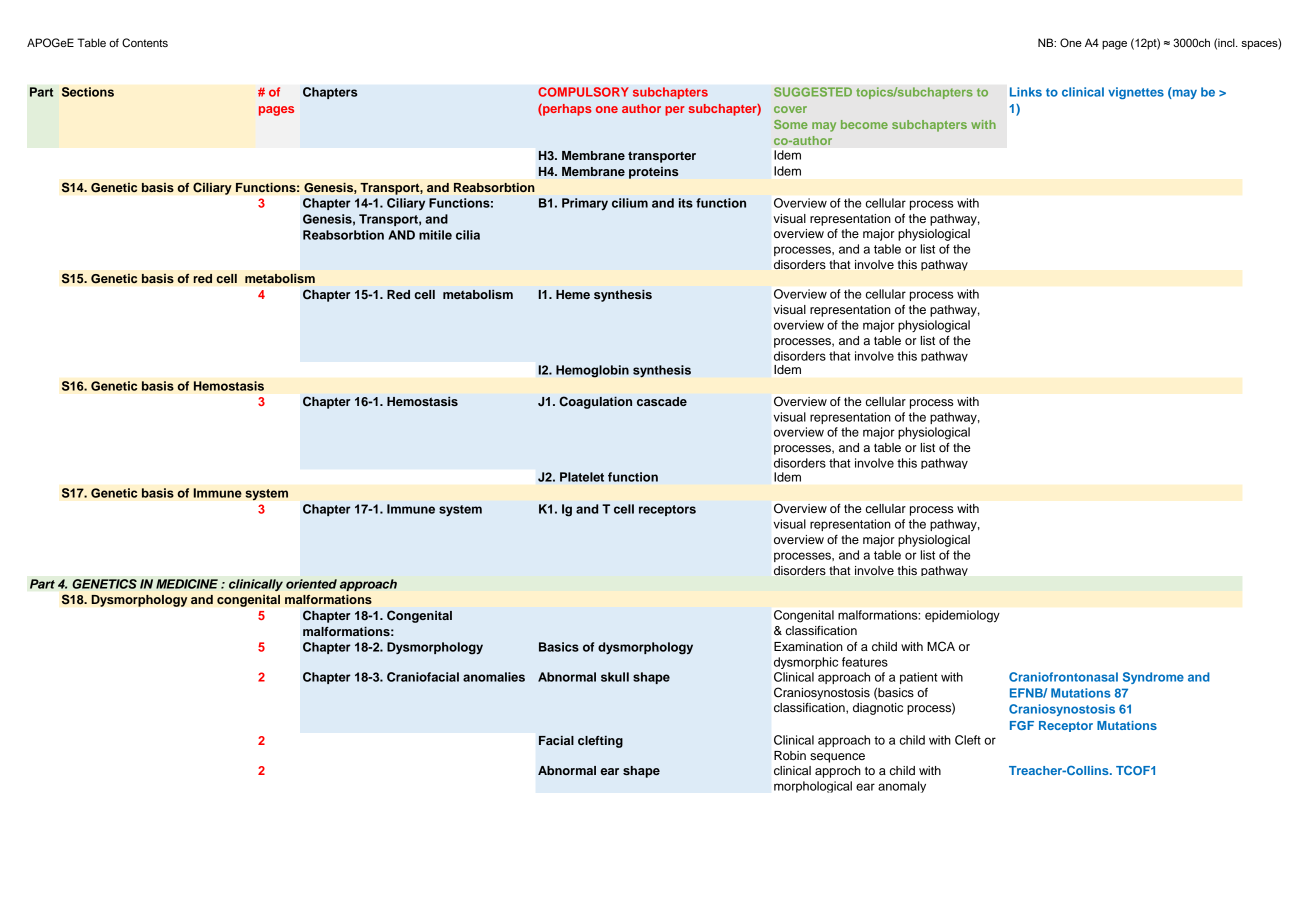 The height and width of the page is (924, 1309). Describe the element at coordinates (187, 584) in the page. I see `MEDICINE` at that location.
